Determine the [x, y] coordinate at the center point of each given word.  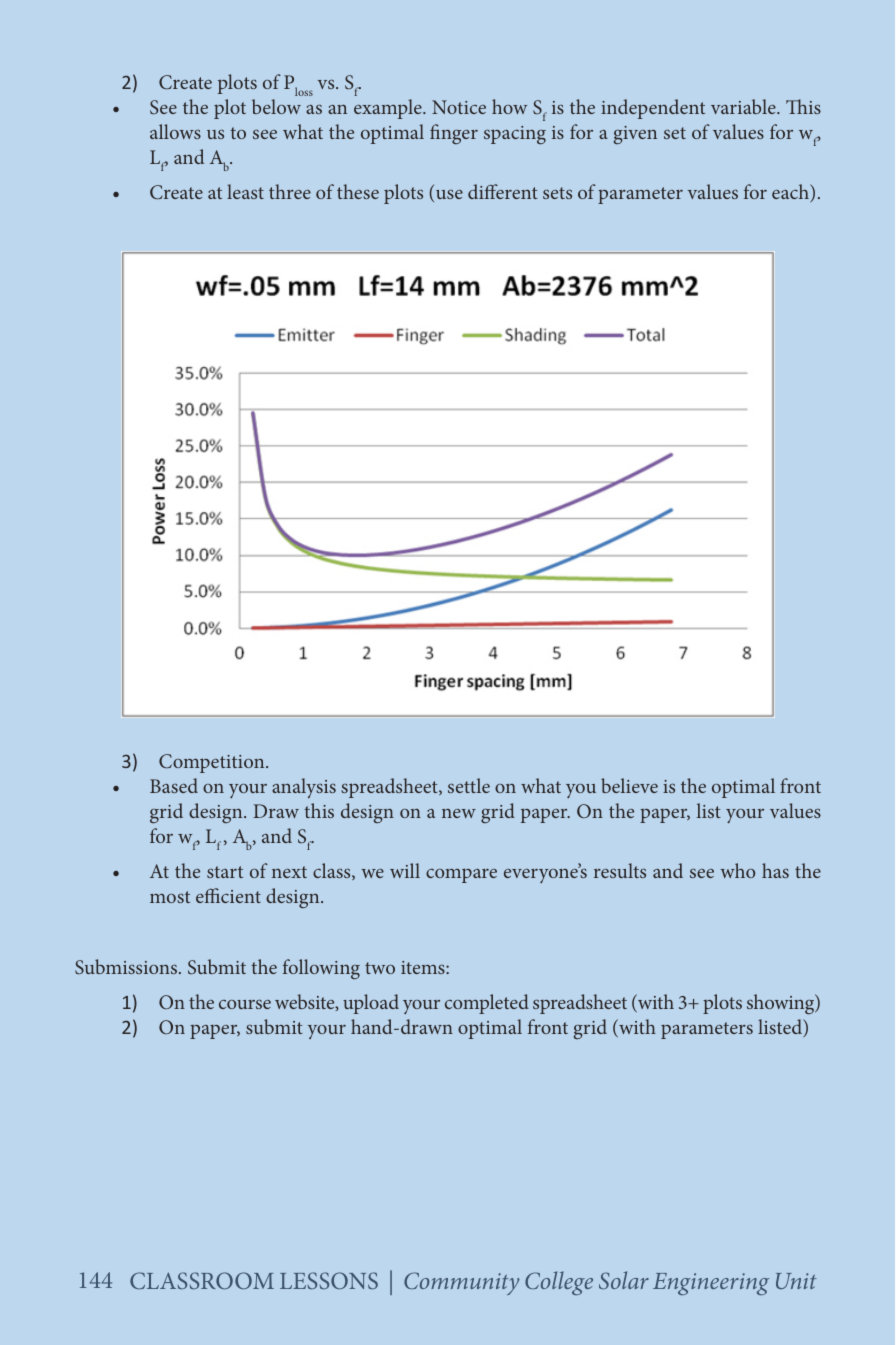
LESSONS [329, 1280]
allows [175, 131]
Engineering [711, 1284]
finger [454, 134]
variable [744, 106]
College [559, 1283]
